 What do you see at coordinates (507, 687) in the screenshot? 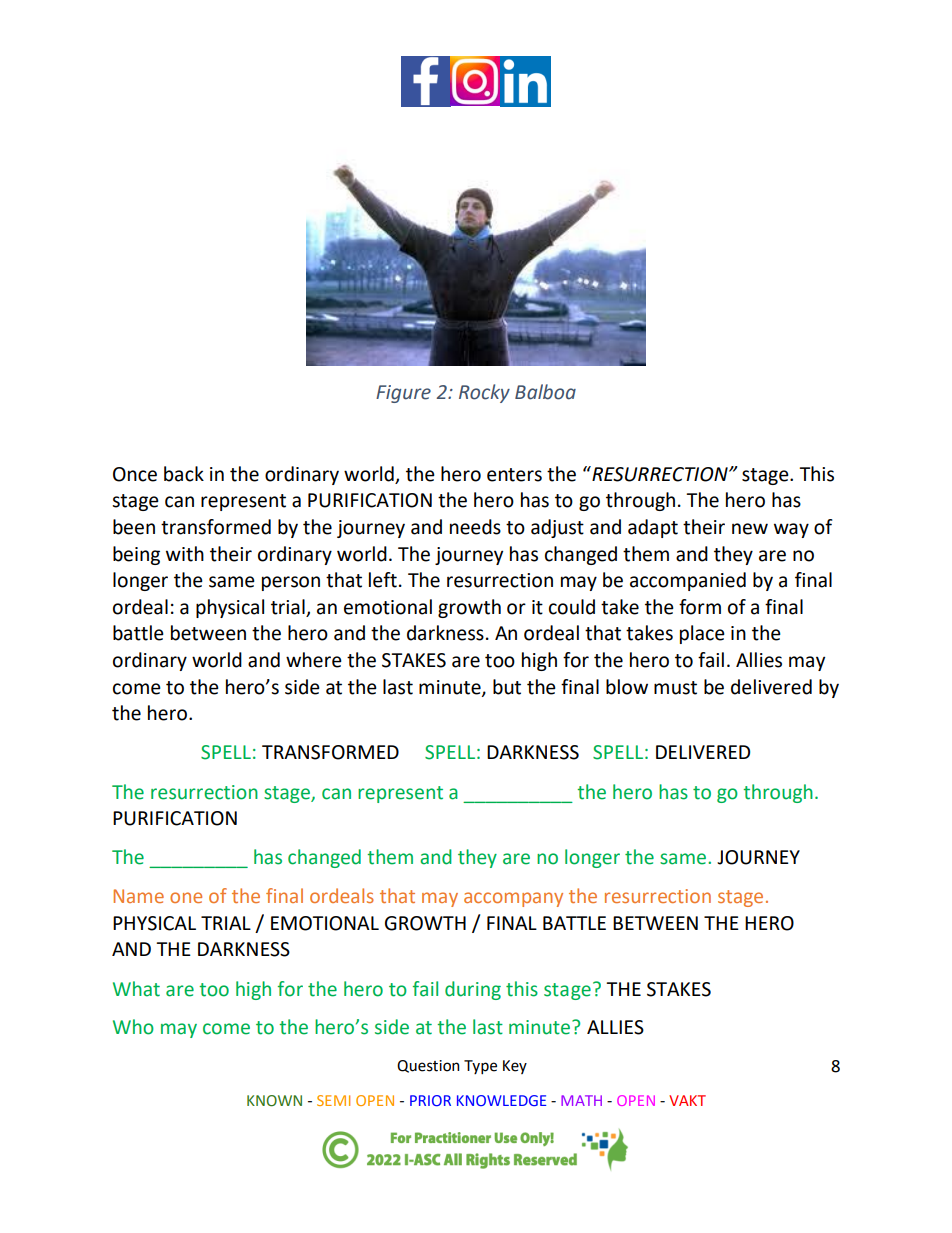
I see `but` at bounding box center [507, 687].
